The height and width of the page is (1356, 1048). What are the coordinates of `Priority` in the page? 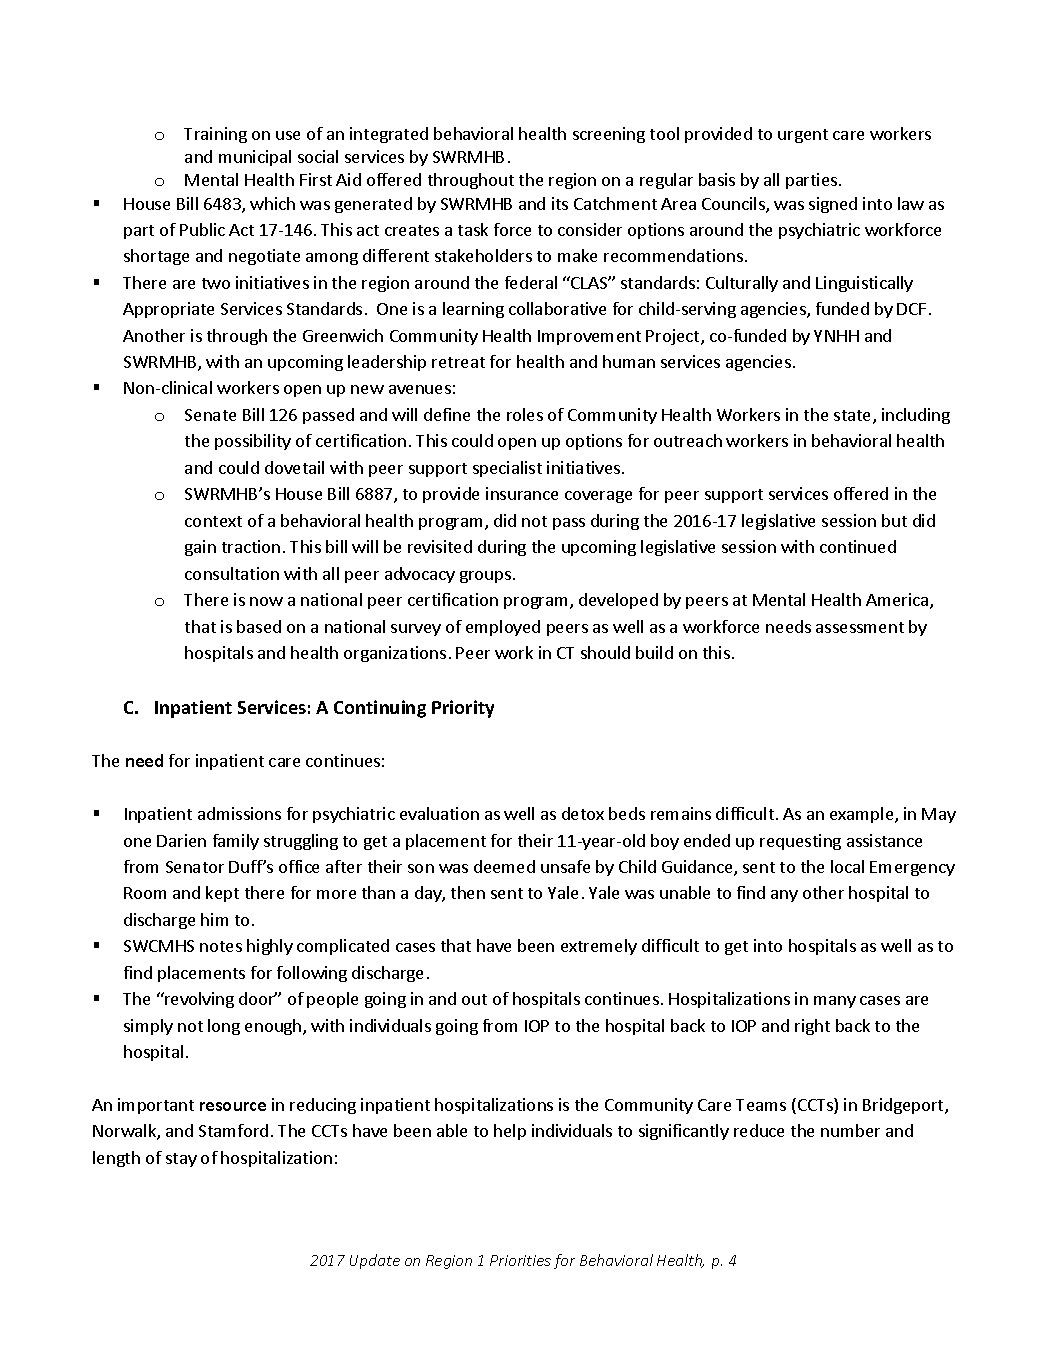 It's located at (463, 709).
